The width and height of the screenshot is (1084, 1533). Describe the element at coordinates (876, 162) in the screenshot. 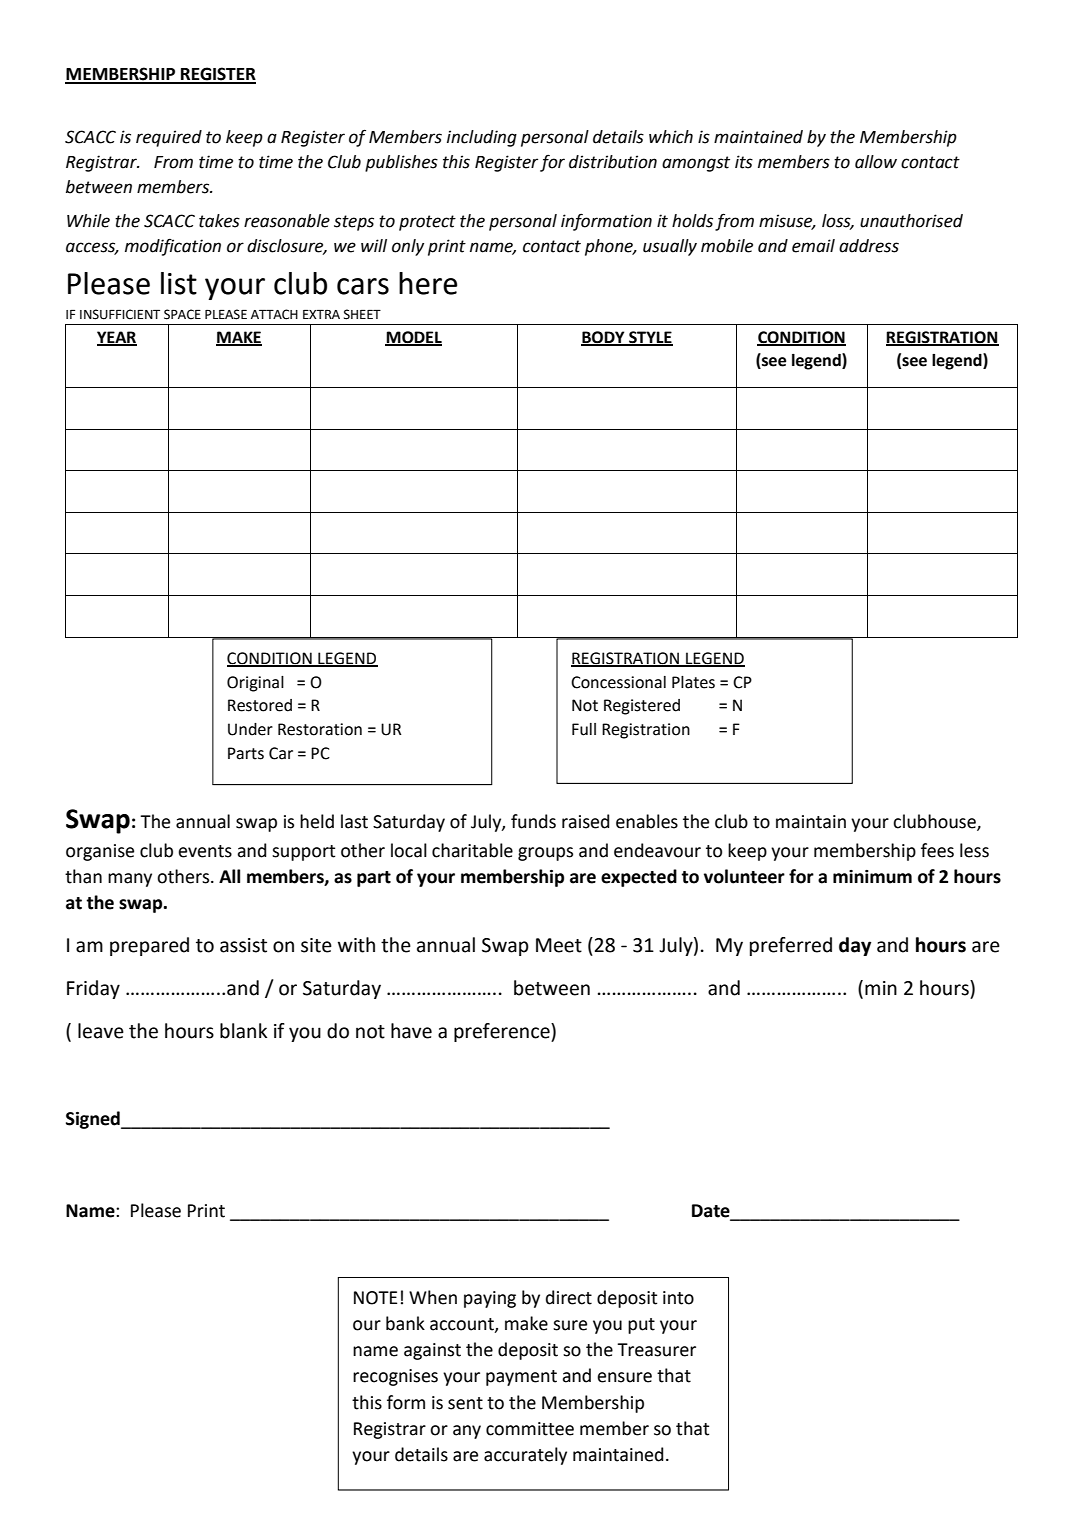

I see `allow` at that location.
